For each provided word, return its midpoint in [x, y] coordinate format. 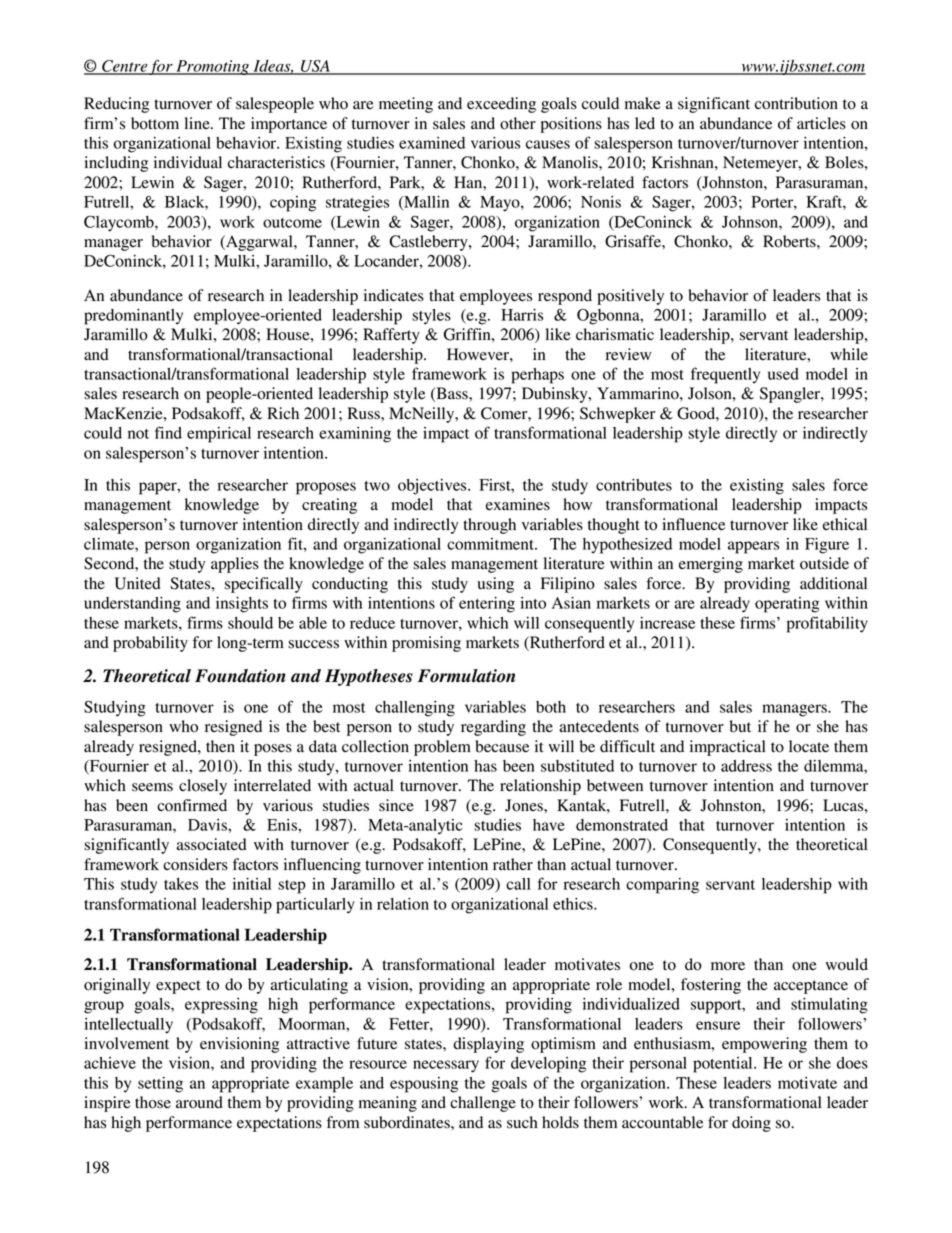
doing [751, 1124]
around [199, 1102]
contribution [796, 103]
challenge [483, 1104]
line [198, 123]
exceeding [501, 105]
